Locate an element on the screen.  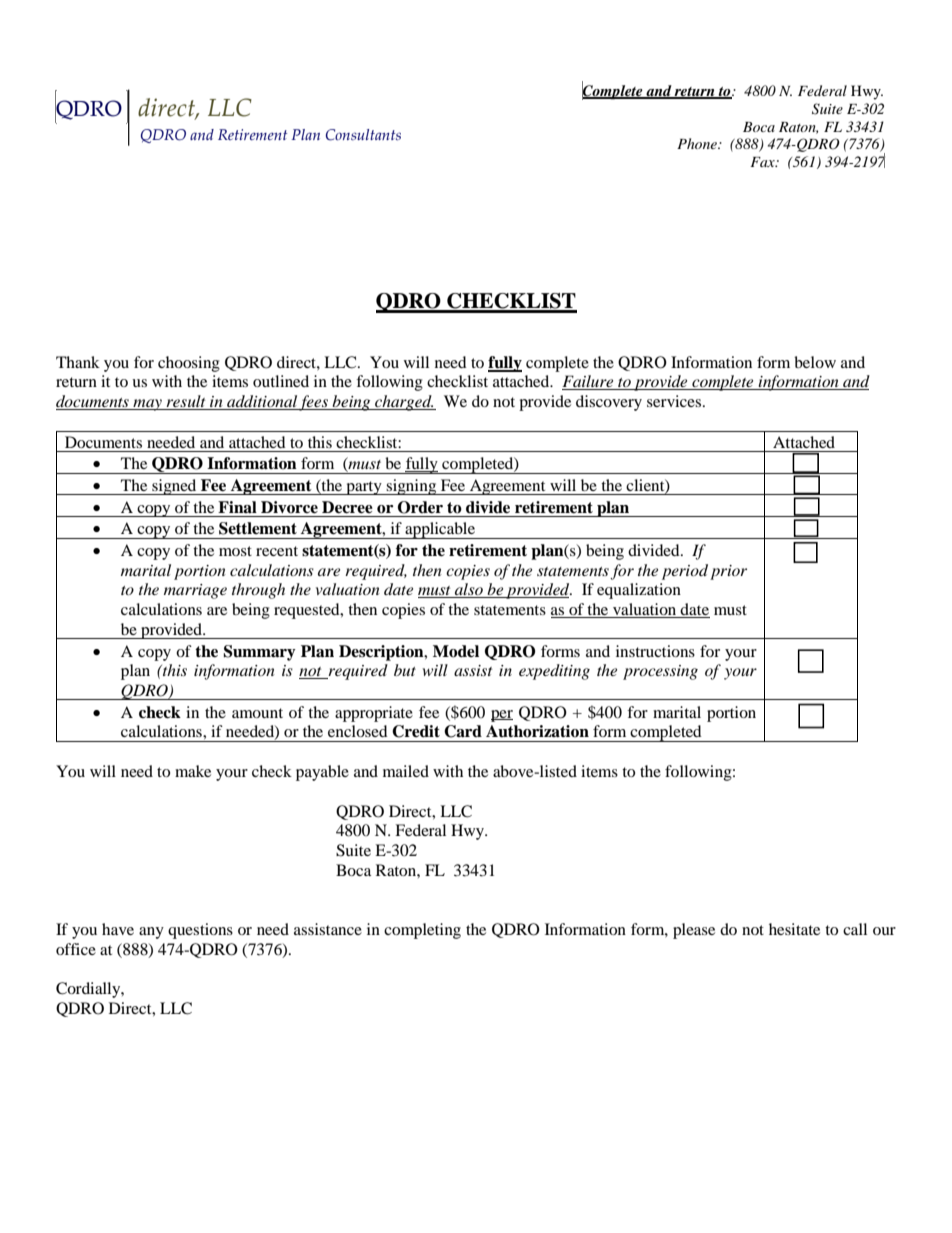
hesitate is located at coordinates (794, 929).
